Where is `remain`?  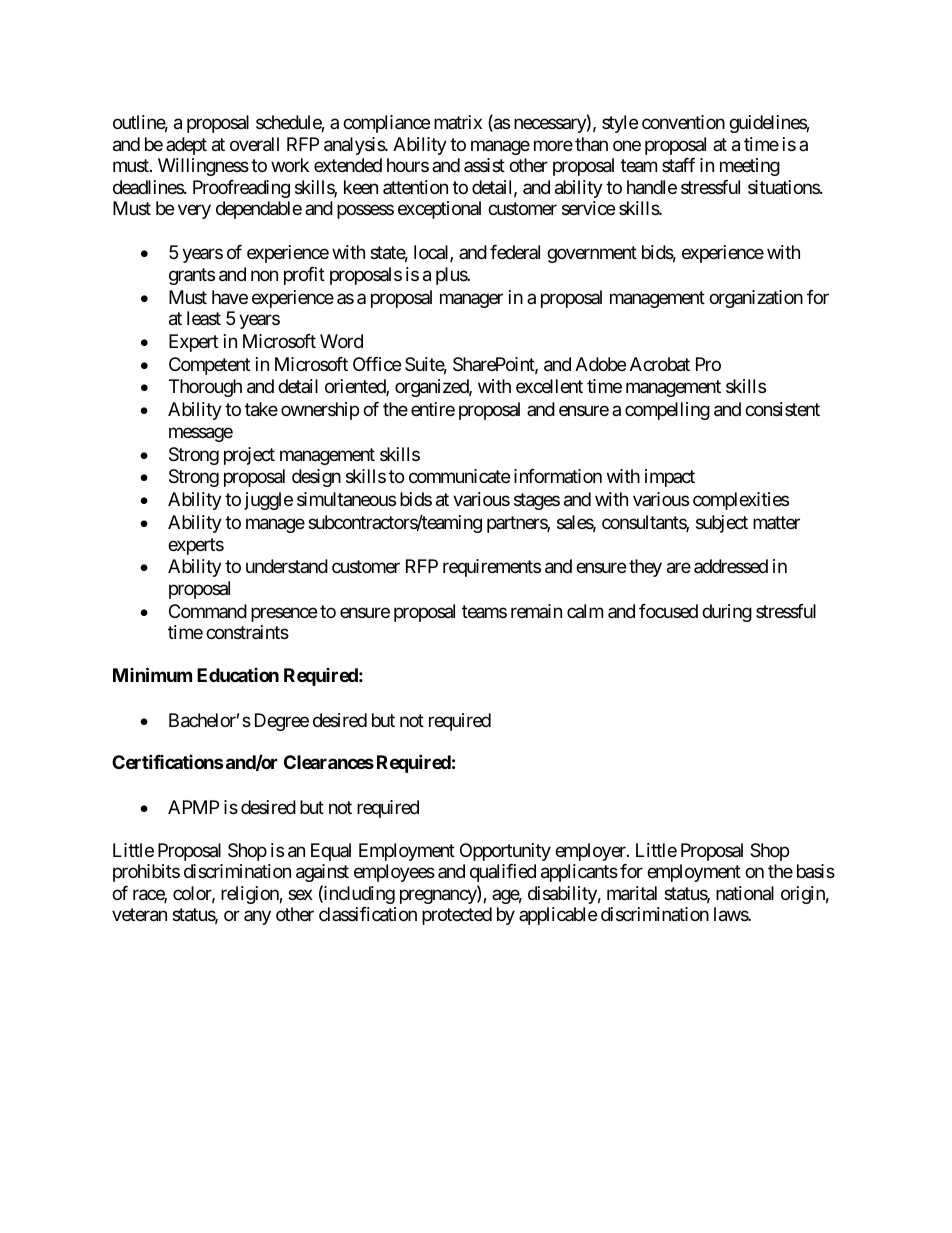
remain is located at coordinates (536, 611).
